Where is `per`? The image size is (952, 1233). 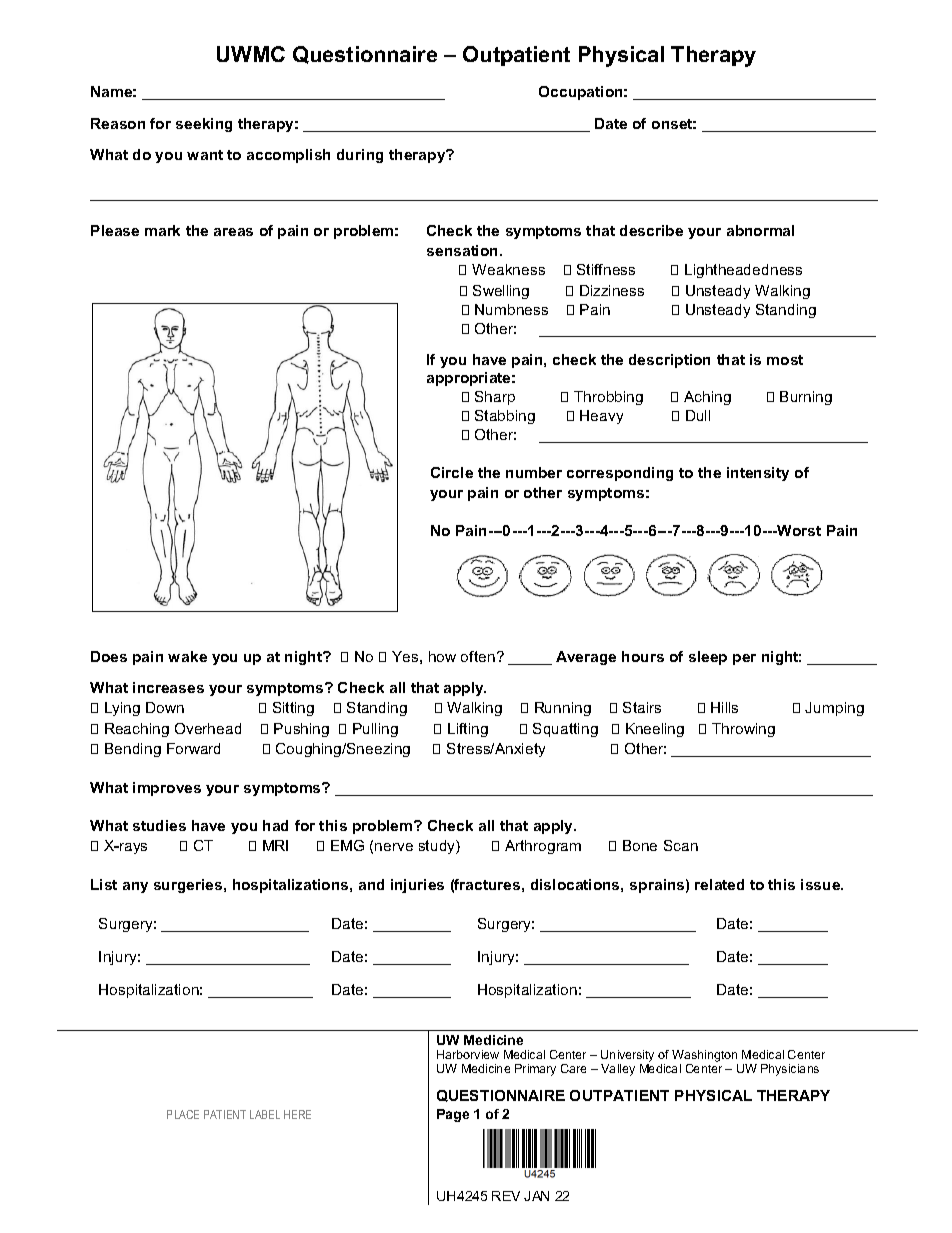 per is located at coordinates (744, 659).
